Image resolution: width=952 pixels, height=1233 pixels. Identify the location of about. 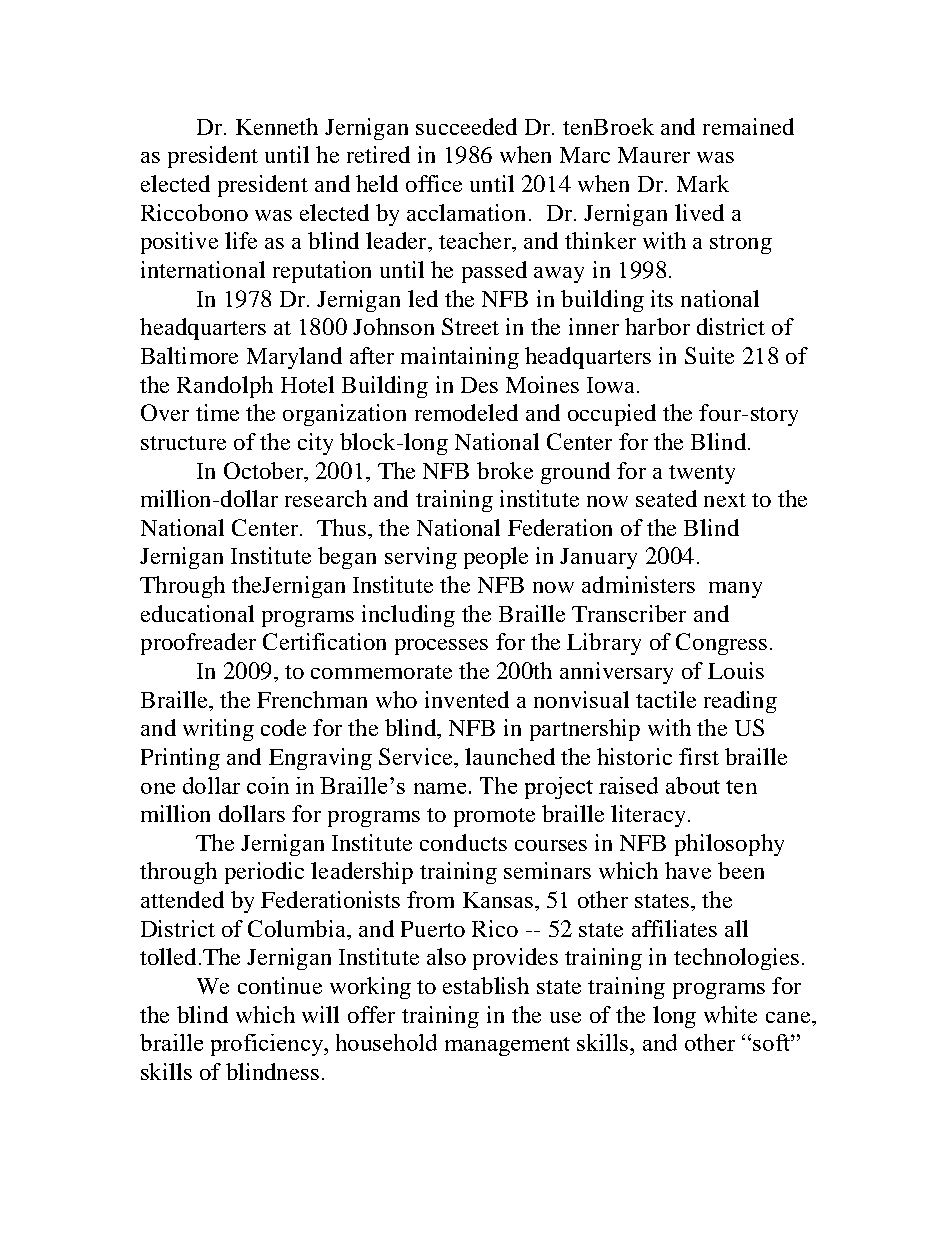
(693, 785).
